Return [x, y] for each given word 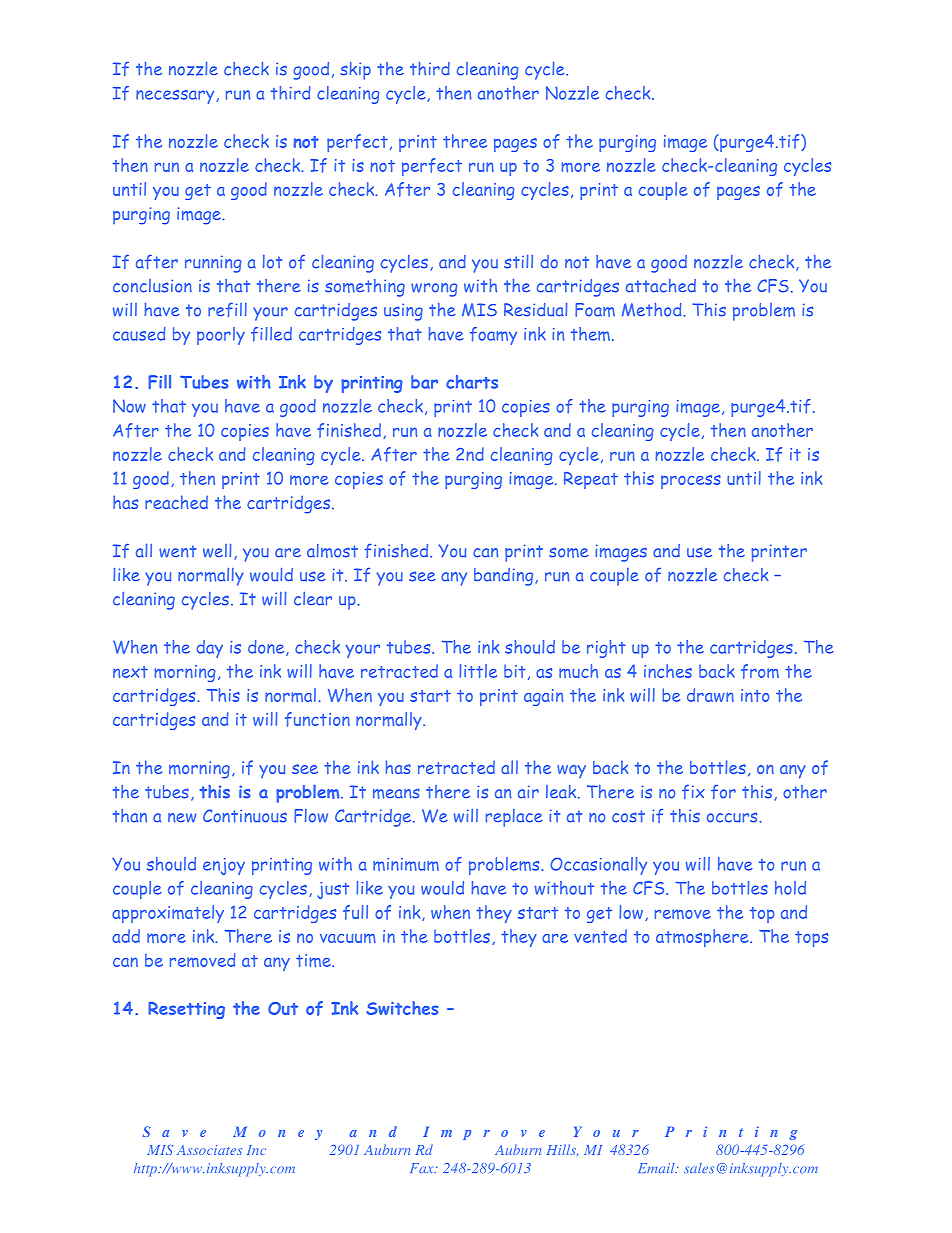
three [465, 141]
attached [661, 286]
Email [657, 1168]
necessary [176, 97]
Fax [423, 1168]
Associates [209, 1150]
